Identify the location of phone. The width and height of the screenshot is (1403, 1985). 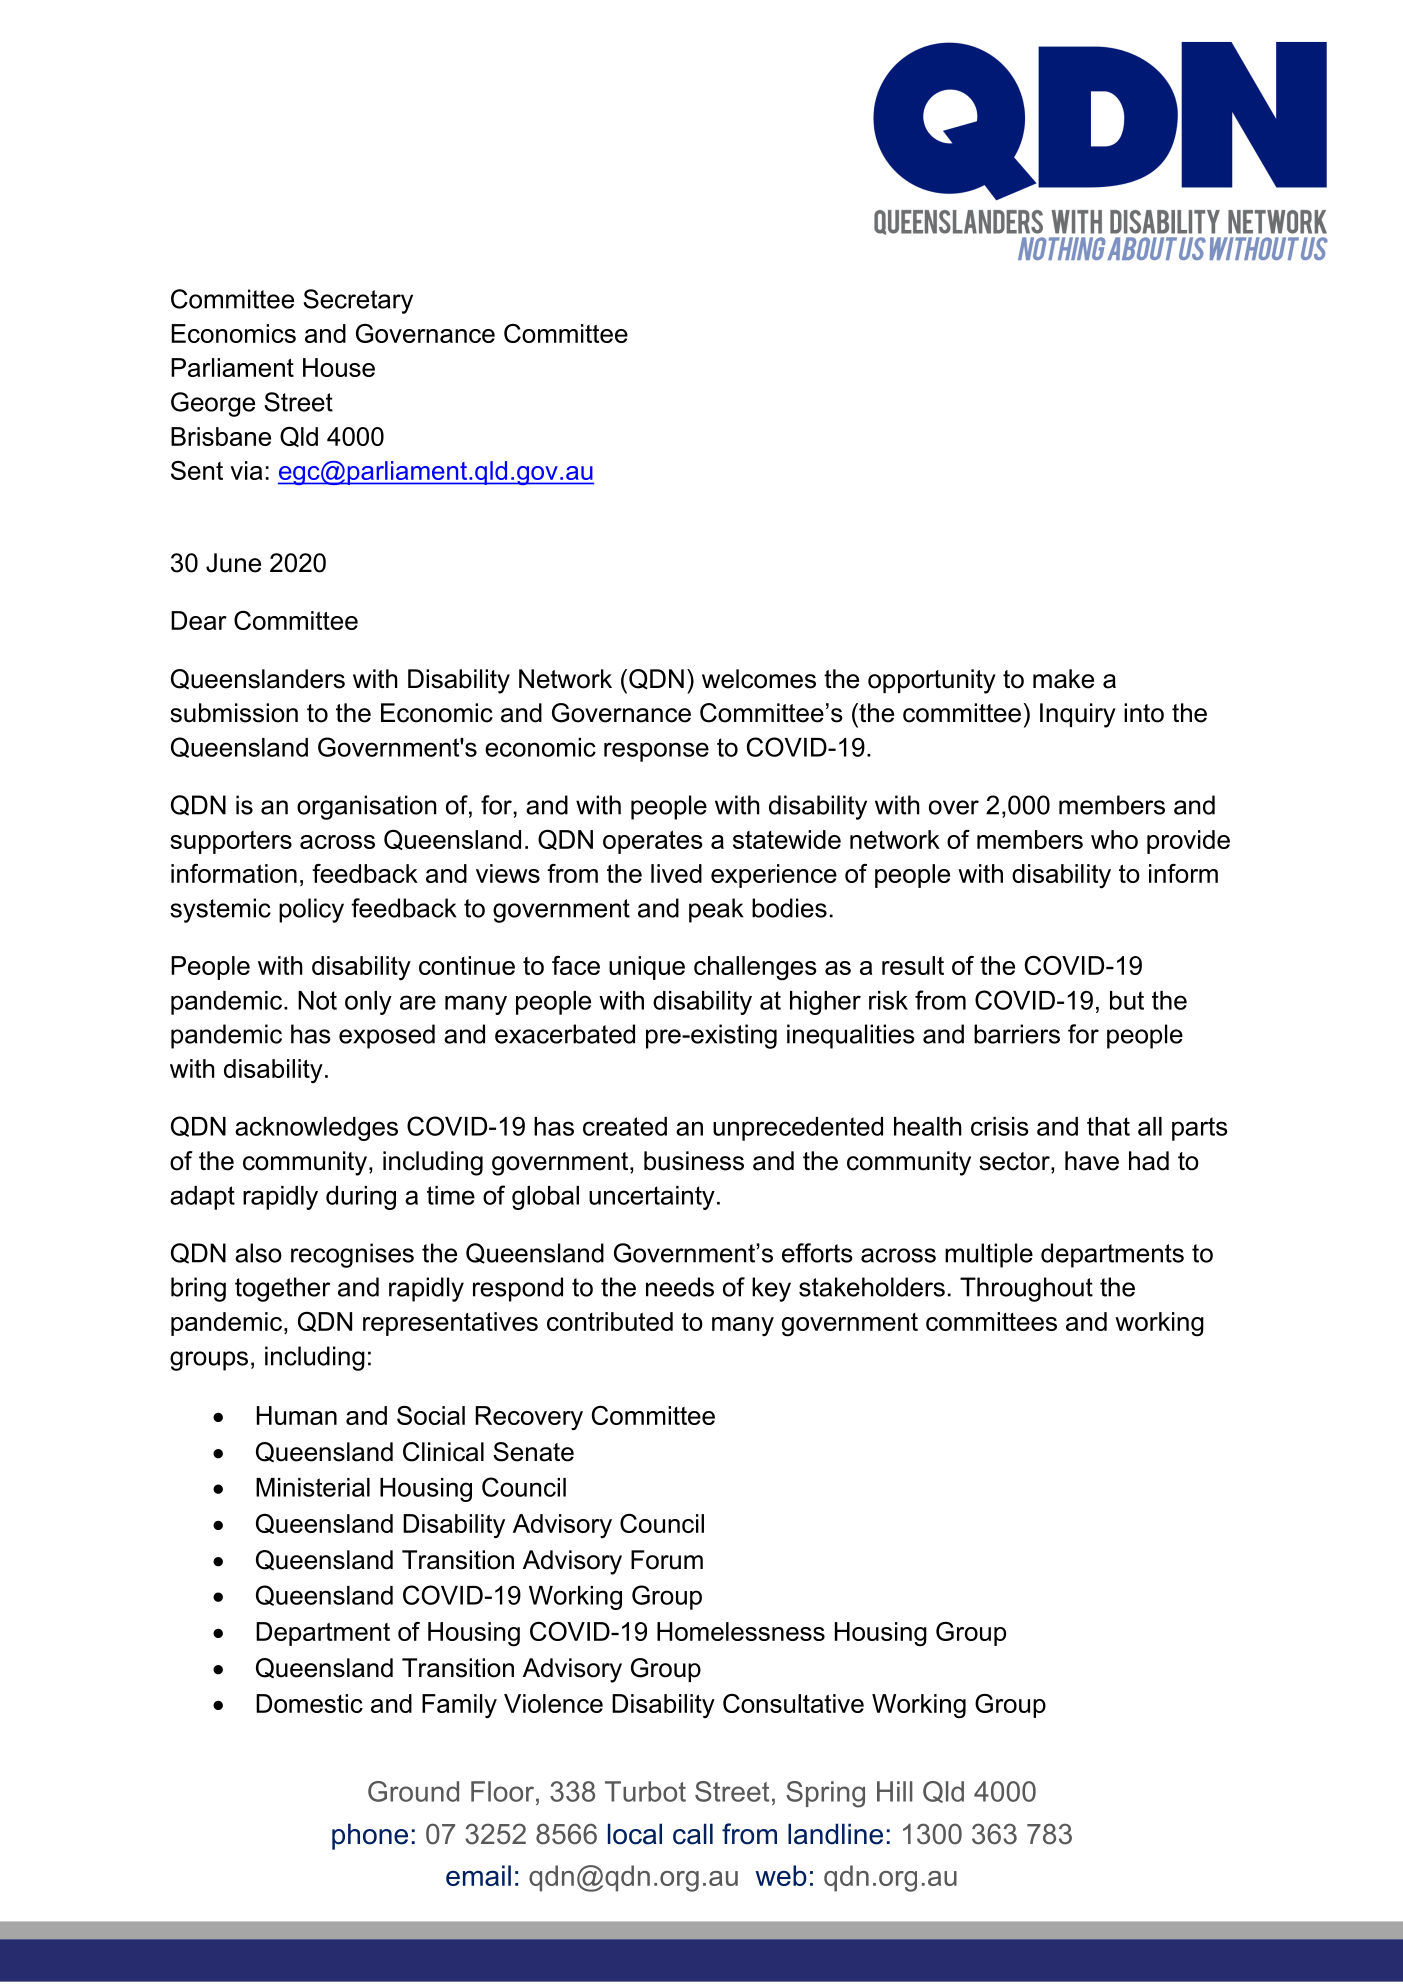
(370, 1836).
